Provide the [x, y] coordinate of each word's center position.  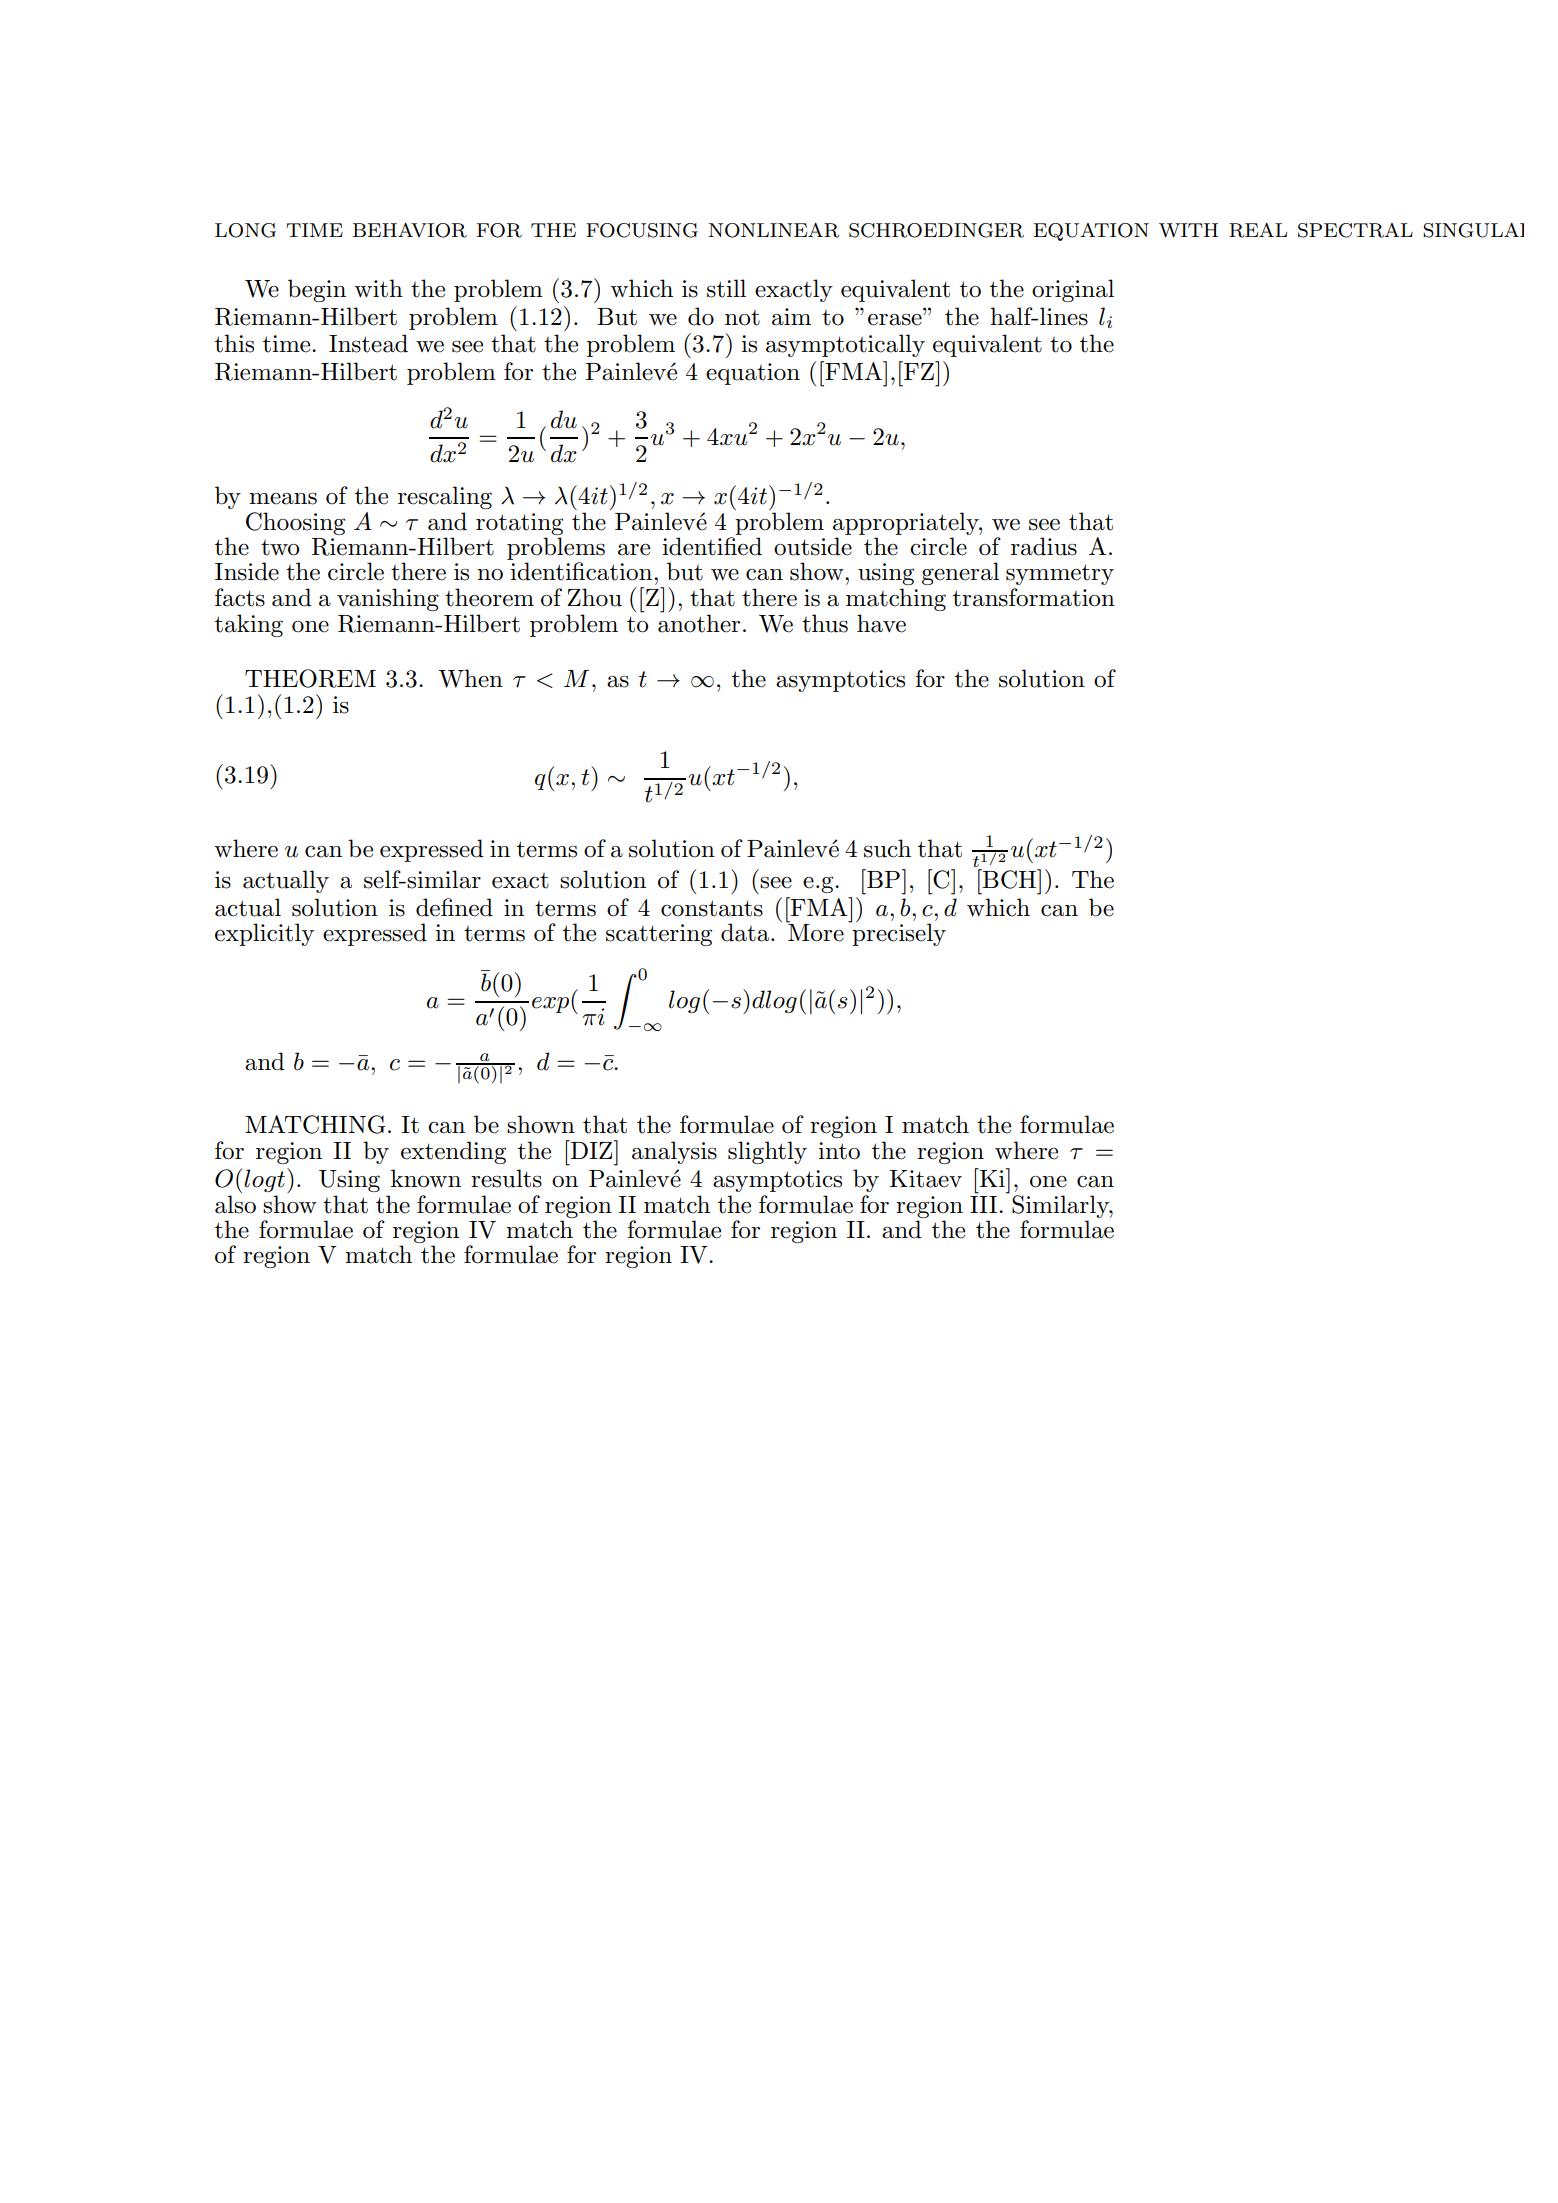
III [985, 1203]
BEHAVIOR [410, 230]
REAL [1258, 230]
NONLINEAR [774, 230]
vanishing [388, 599]
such [887, 848]
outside [813, 546]
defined [454, 907]
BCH [1010, 879]
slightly [767, 1152]
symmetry [1060, 574]
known [426, 1178]
